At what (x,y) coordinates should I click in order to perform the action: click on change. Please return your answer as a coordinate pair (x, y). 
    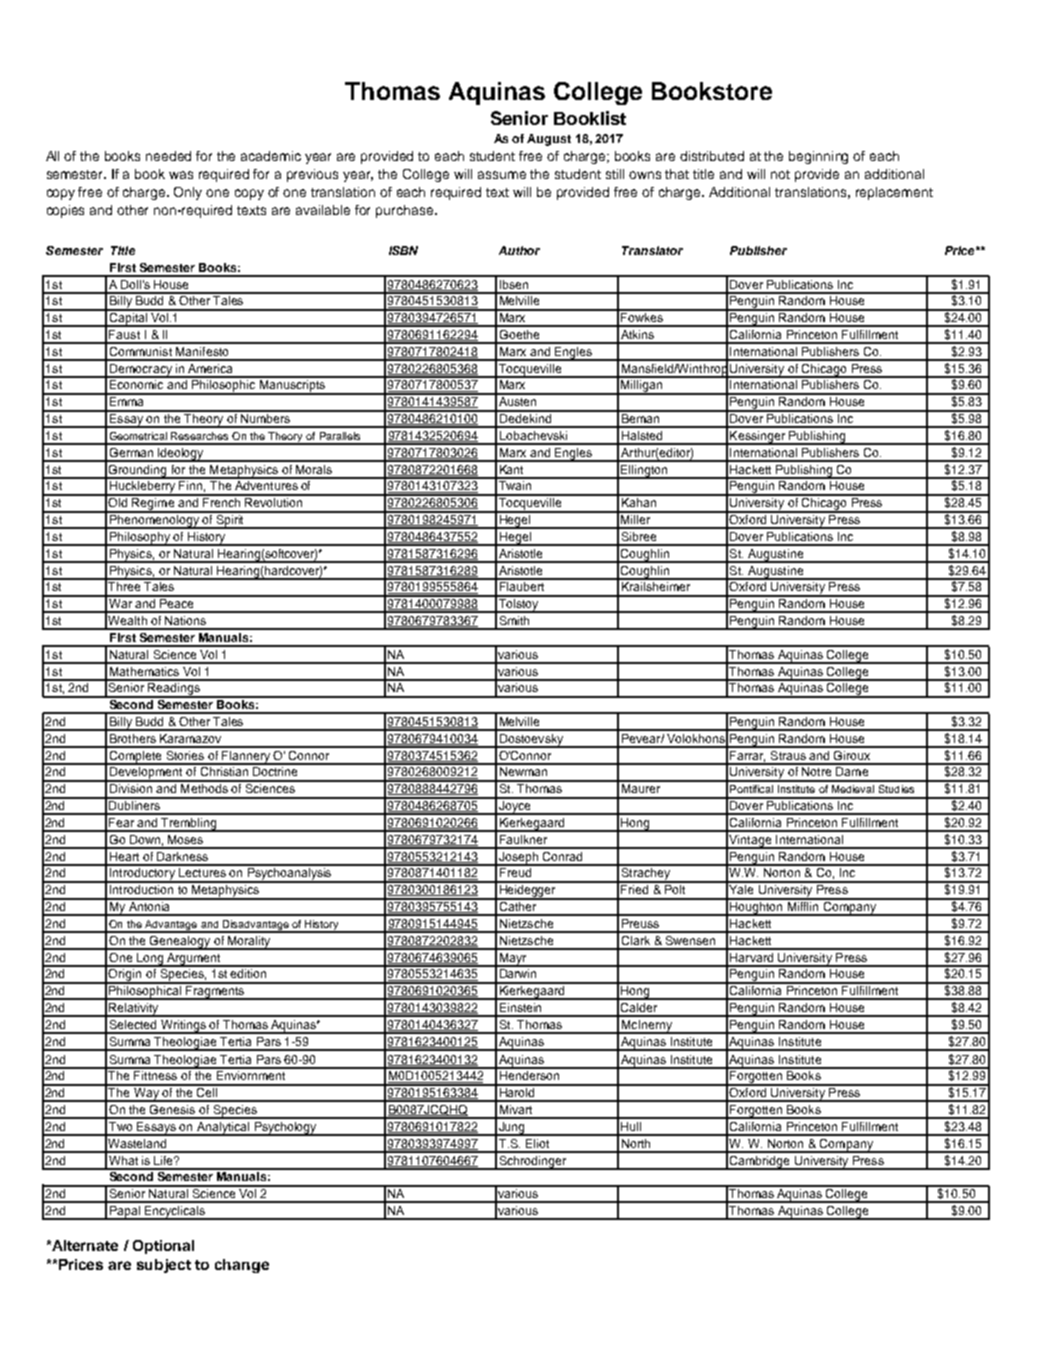
    Looking at the image, I should click on (242, 1266).
